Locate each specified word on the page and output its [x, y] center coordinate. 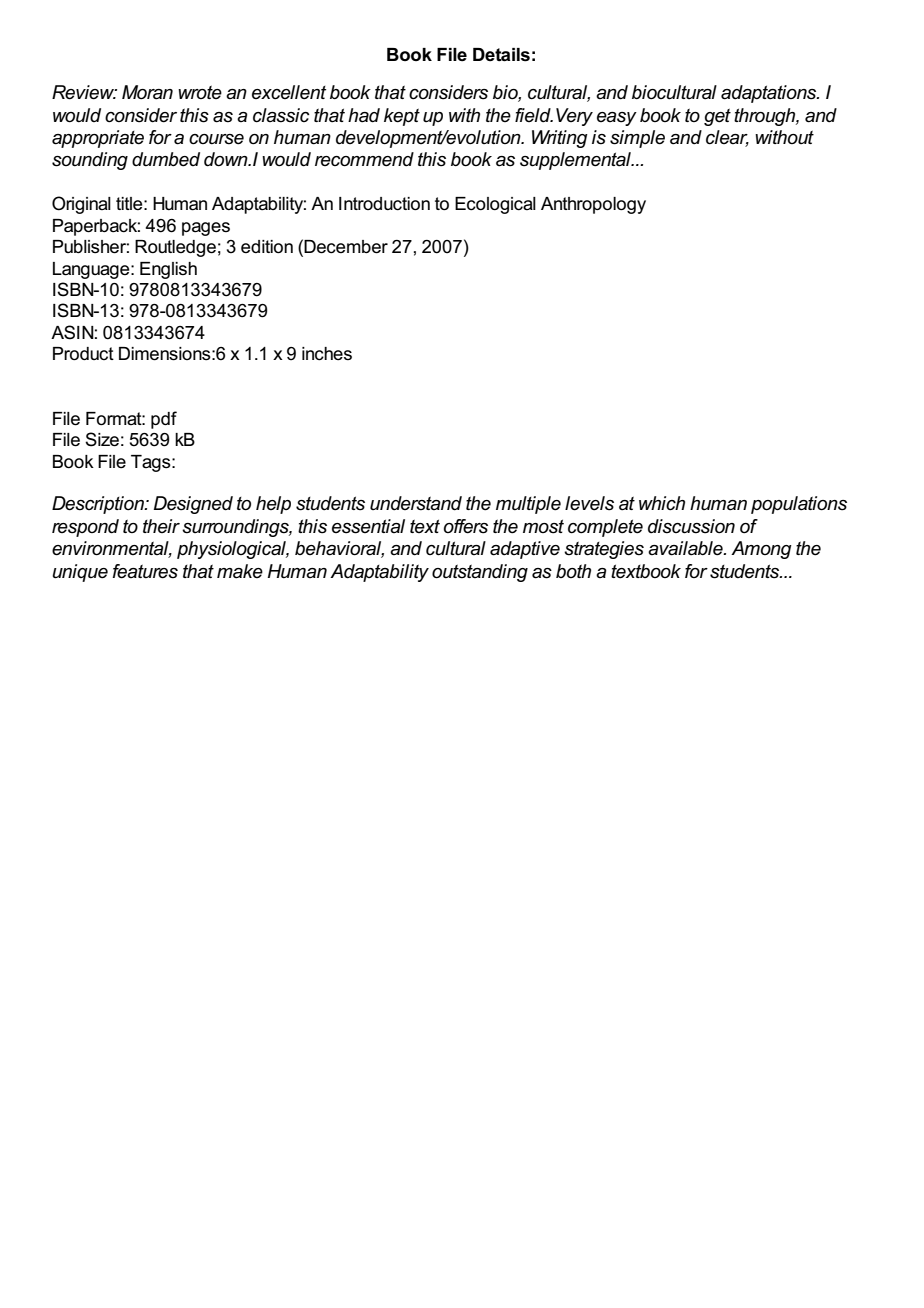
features [145, 571]
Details [501, 55]
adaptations [770, 94]
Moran [147, 92]
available [686, 548]
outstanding [480, 573]
